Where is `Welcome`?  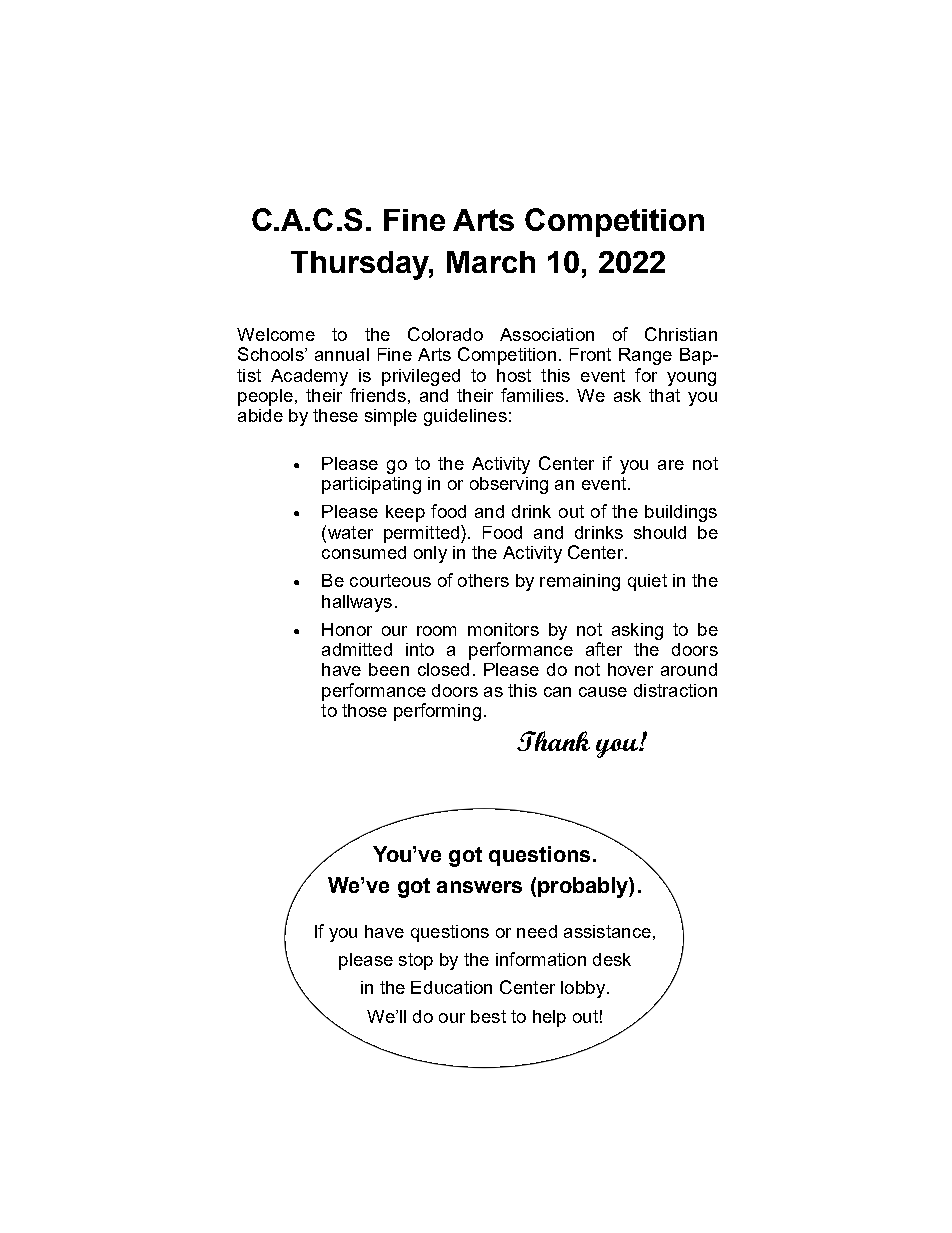 Welcome is located at coordinates (276, 334).
